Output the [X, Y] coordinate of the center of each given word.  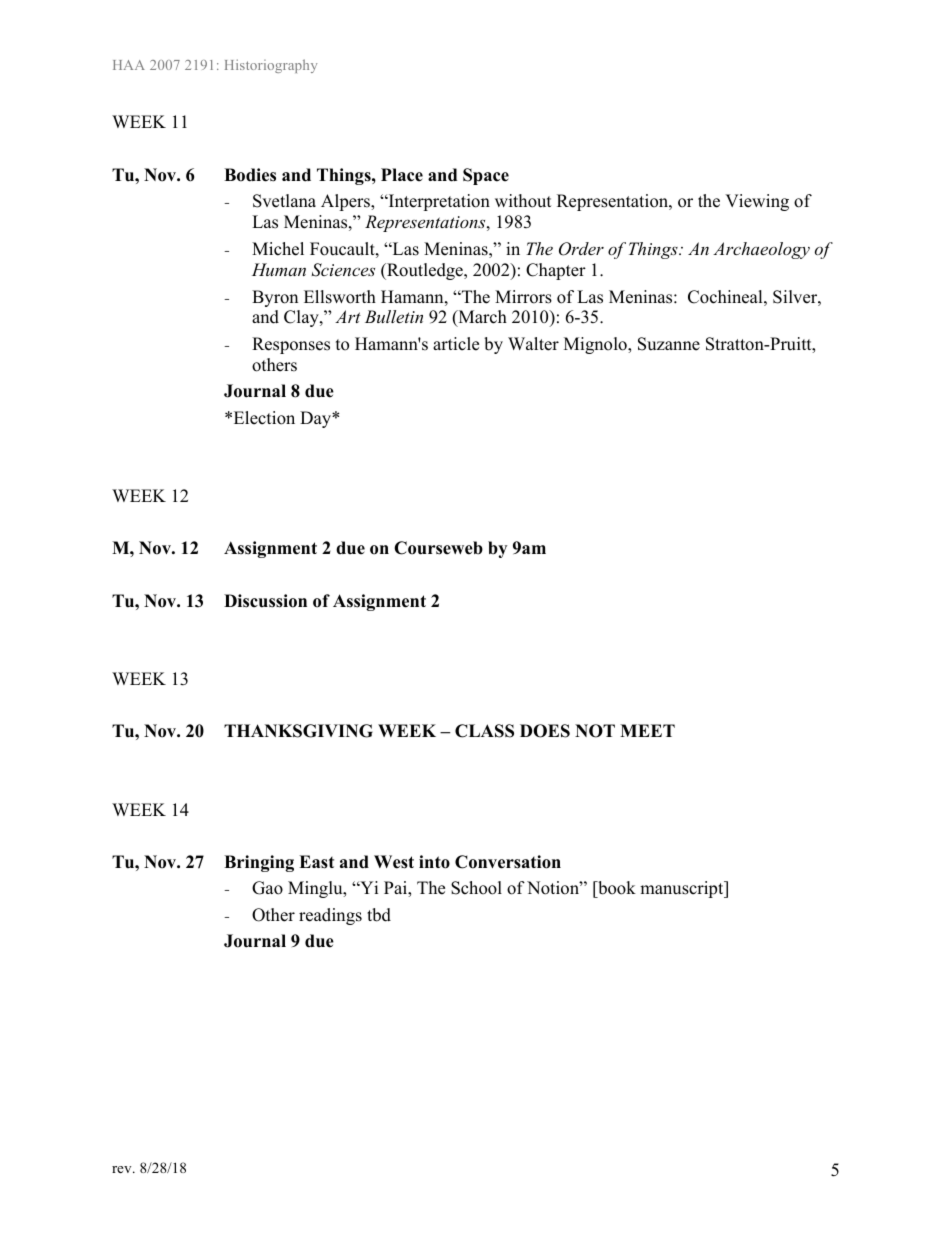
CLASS [484, 731]
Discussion [265, 601]
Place [402, 175]
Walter [533, 344]
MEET [647, 730]
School [476, 888]
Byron [275, 298]
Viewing [757, 202]
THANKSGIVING [298, 731]
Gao [267, 888]
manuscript [683, 889]
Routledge [425, 271]
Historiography [271, 66]
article [456, 344]
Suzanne [669, 344]
